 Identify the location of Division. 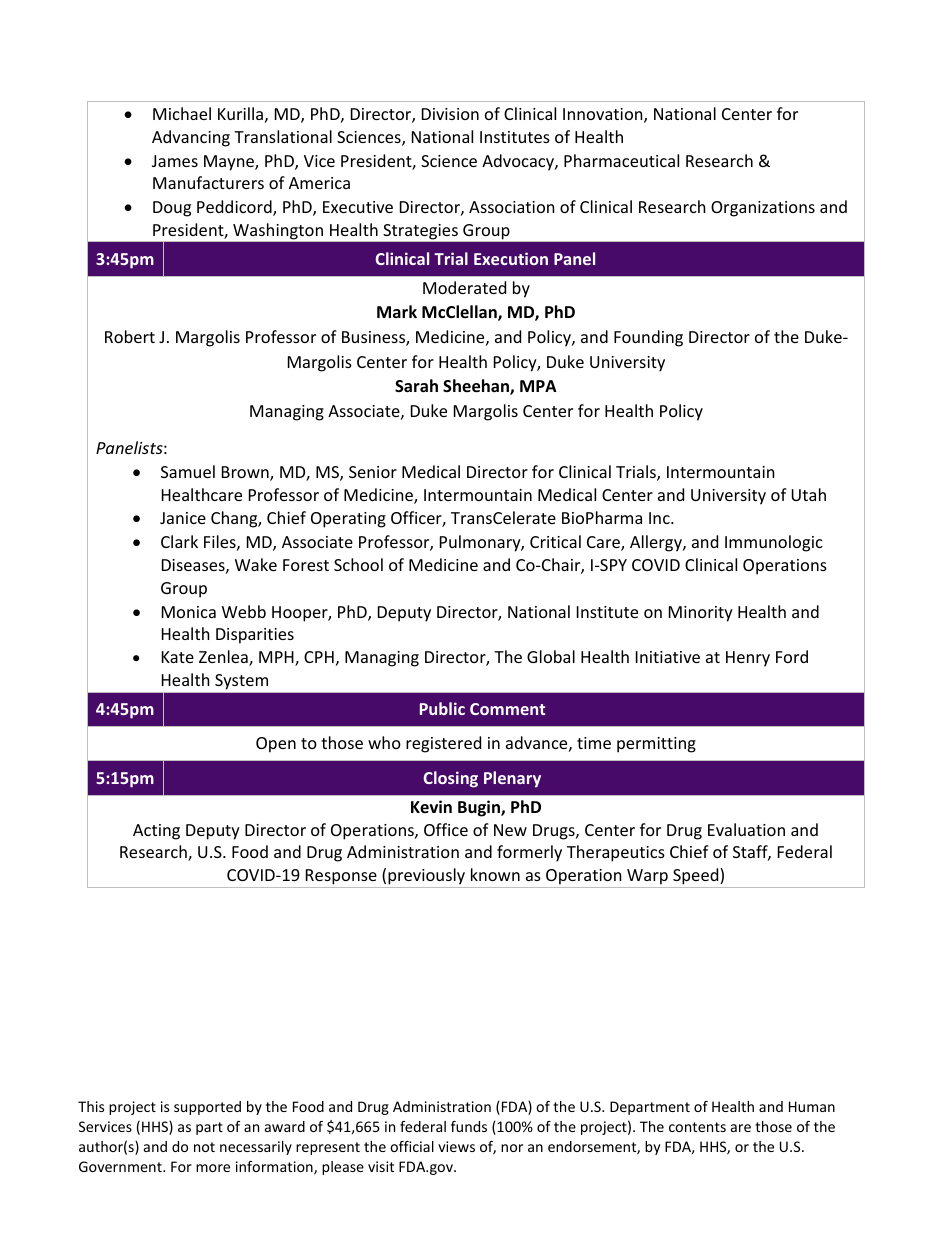
(450, 114).
